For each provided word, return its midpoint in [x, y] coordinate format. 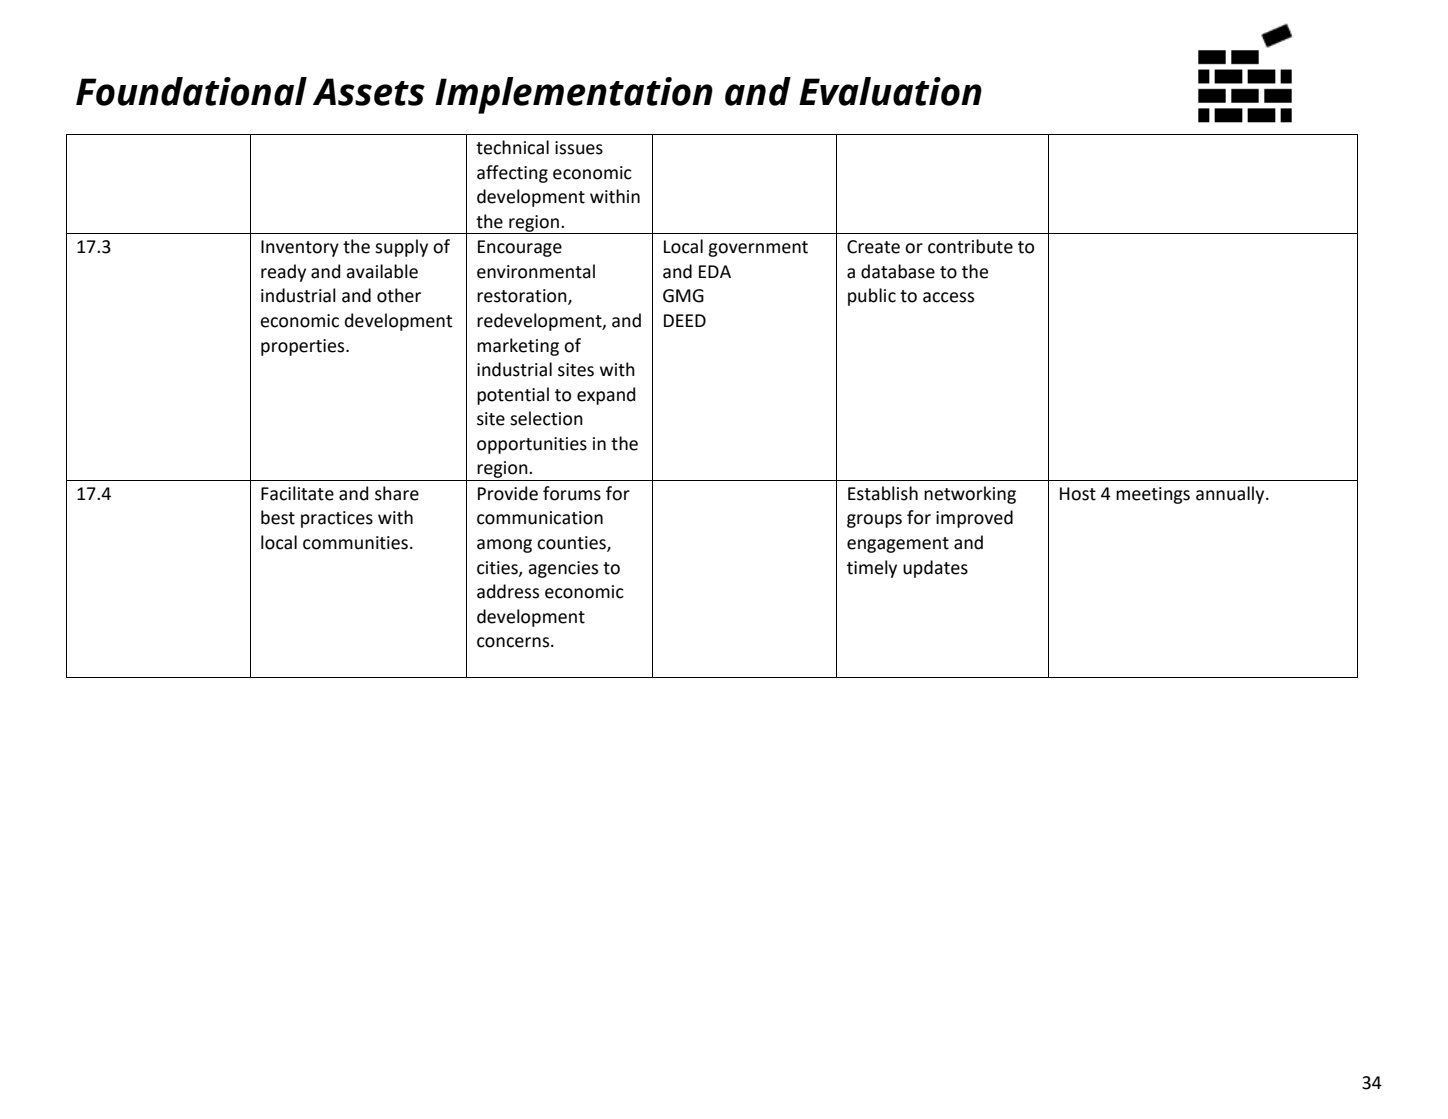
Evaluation [890, 91]
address [508, 591]
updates [935, 569]
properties [304, 347]
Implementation [574, 95]
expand [606, 396]
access [948, 297]
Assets [369, 92]
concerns [514, 642]
